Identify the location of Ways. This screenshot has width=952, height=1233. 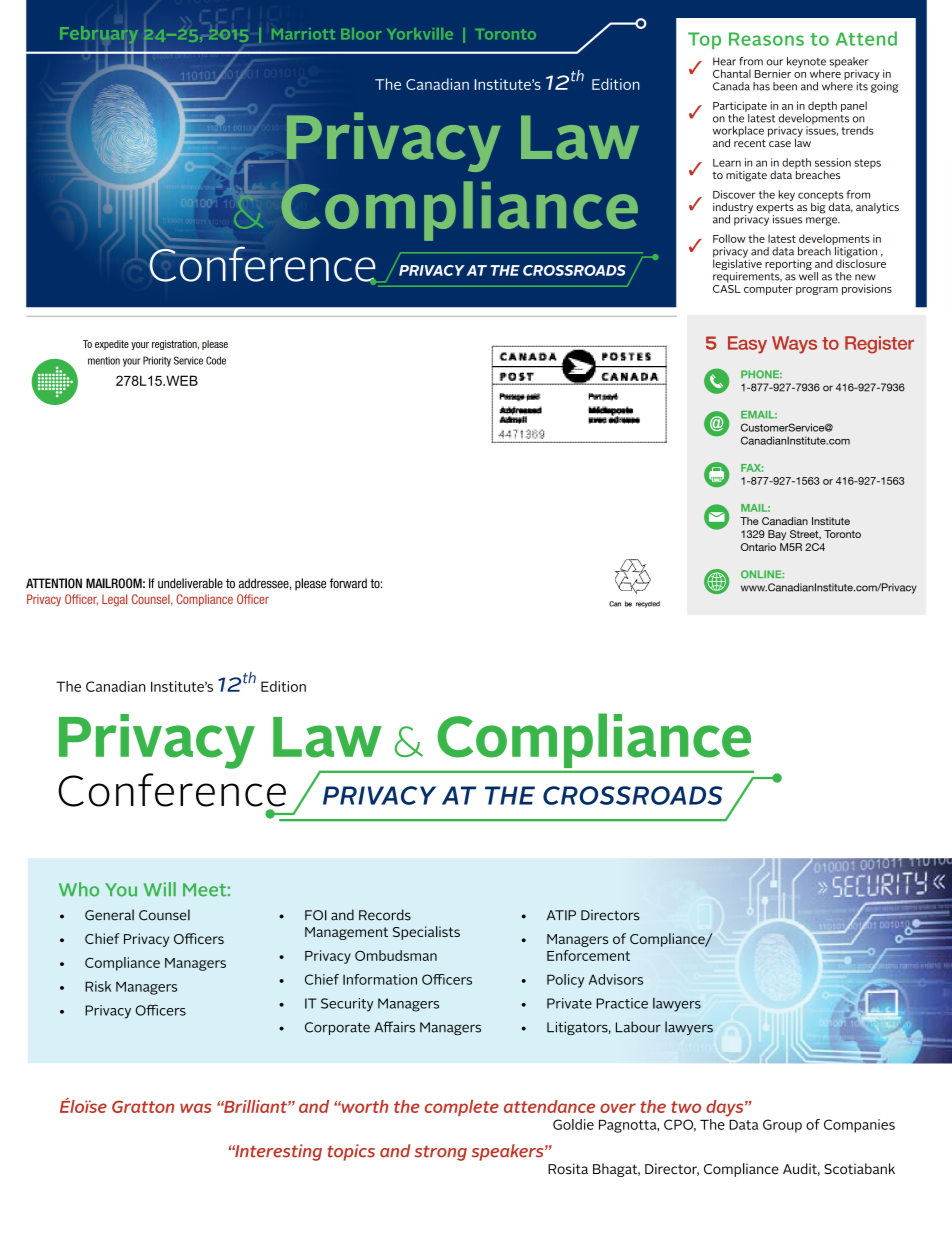
(794, 345).
